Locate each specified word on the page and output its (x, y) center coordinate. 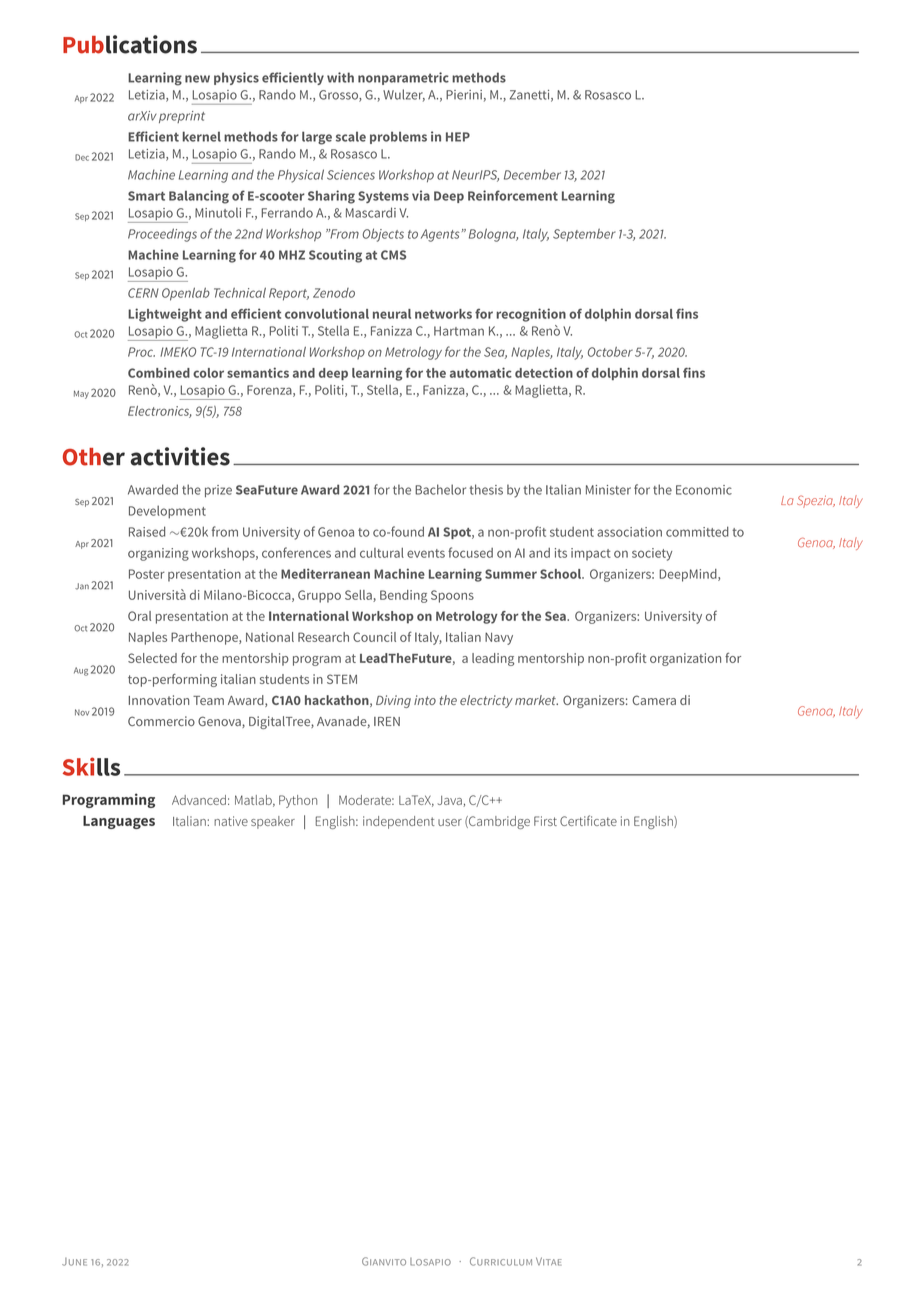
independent (399, 822)
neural (392, 314)
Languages (119, 822)
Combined (159, 372)
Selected (152, 658)
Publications (130, 44)
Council (374, 637)
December (532, 174)
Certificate (588, 820)
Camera (654, 700)
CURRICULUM (501, 1261)
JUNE (74, 1262)
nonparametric (403, 78)
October (610, 352)
